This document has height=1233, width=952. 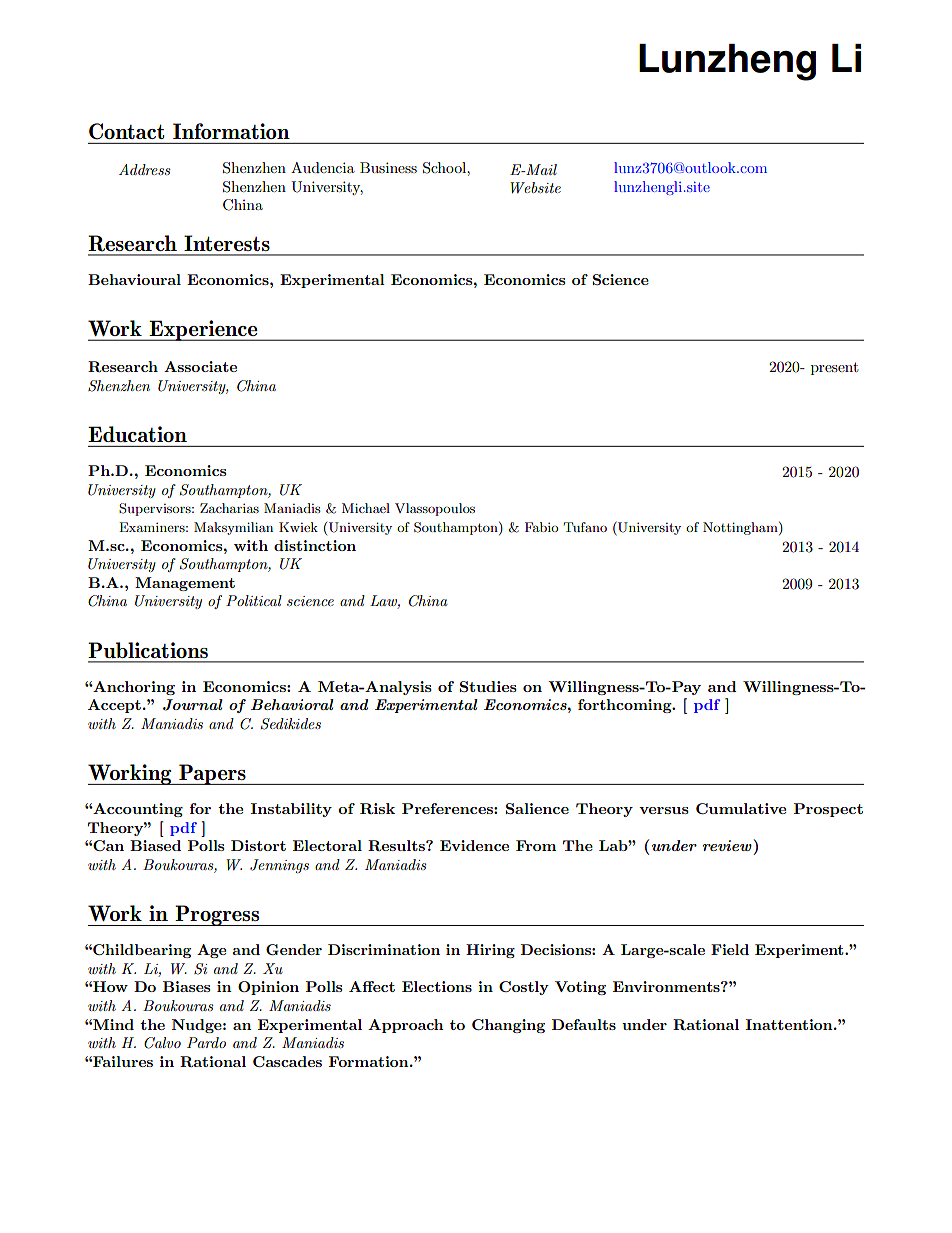 What do you see at coordinates (206, 1042) in the document?
I see `Pardo` at bounding box center [206, 1042].
